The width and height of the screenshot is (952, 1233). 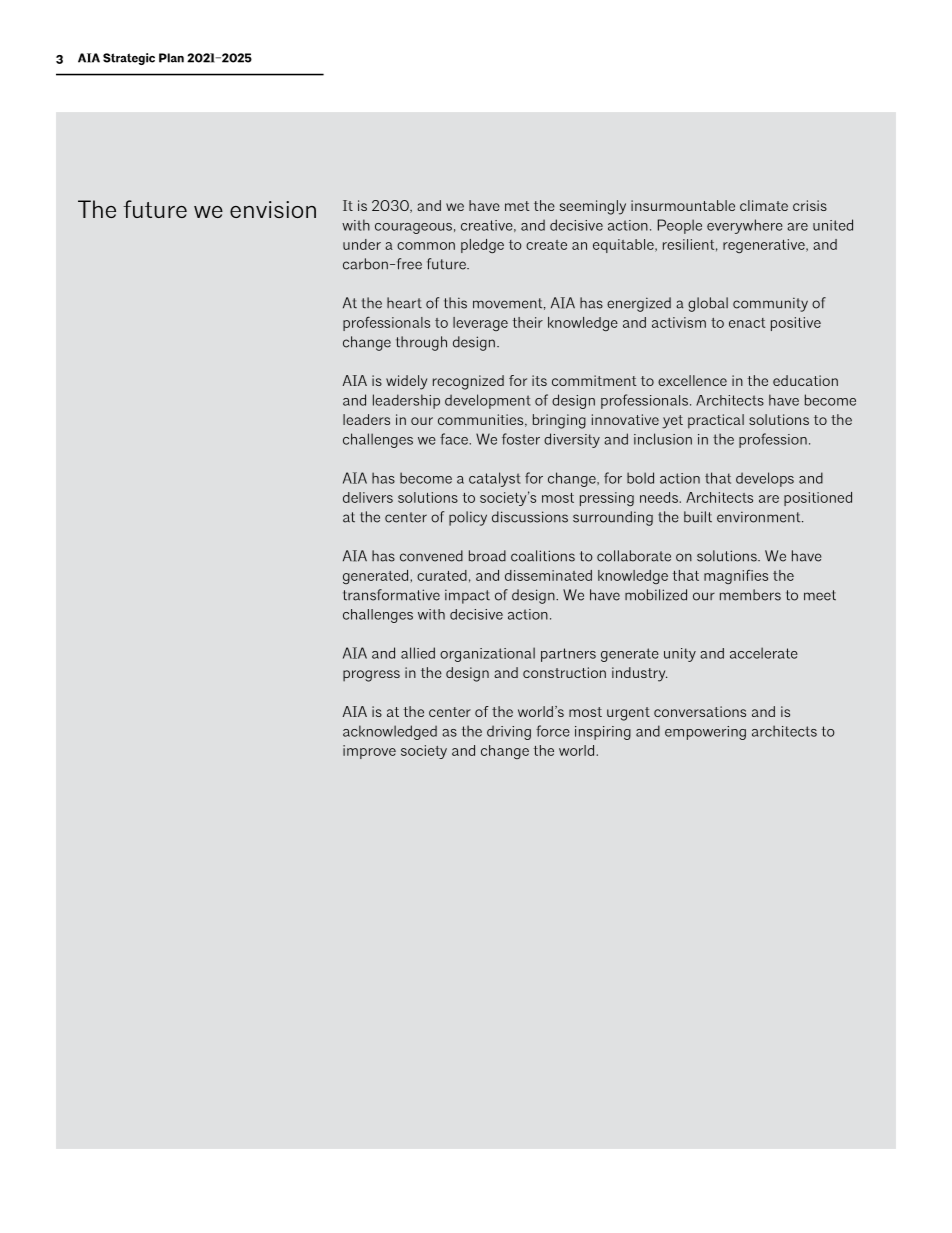 I want to click on this, so click(x=455, y=303).
